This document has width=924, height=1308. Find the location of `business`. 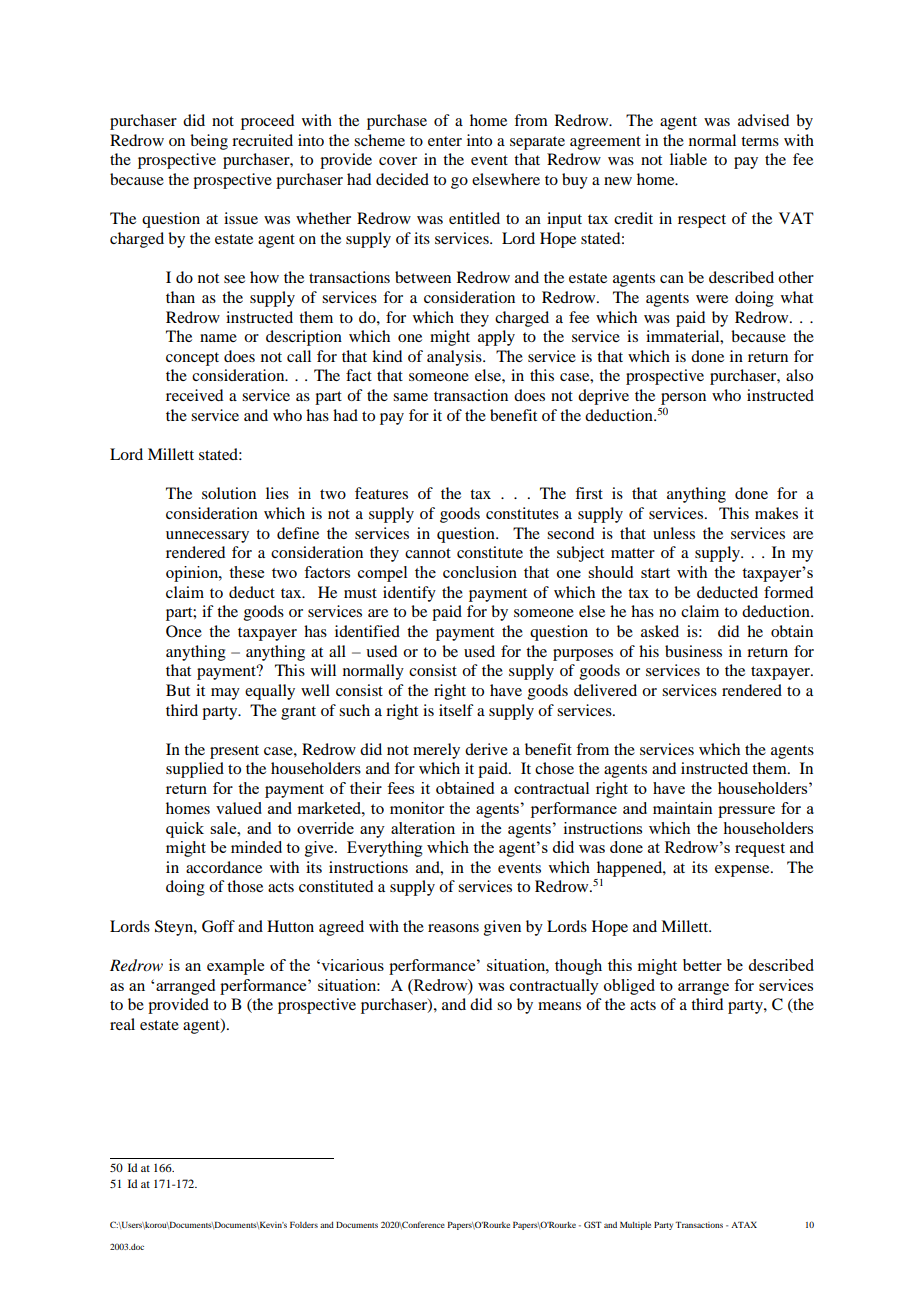

business is located at coordinates (693, 651).
